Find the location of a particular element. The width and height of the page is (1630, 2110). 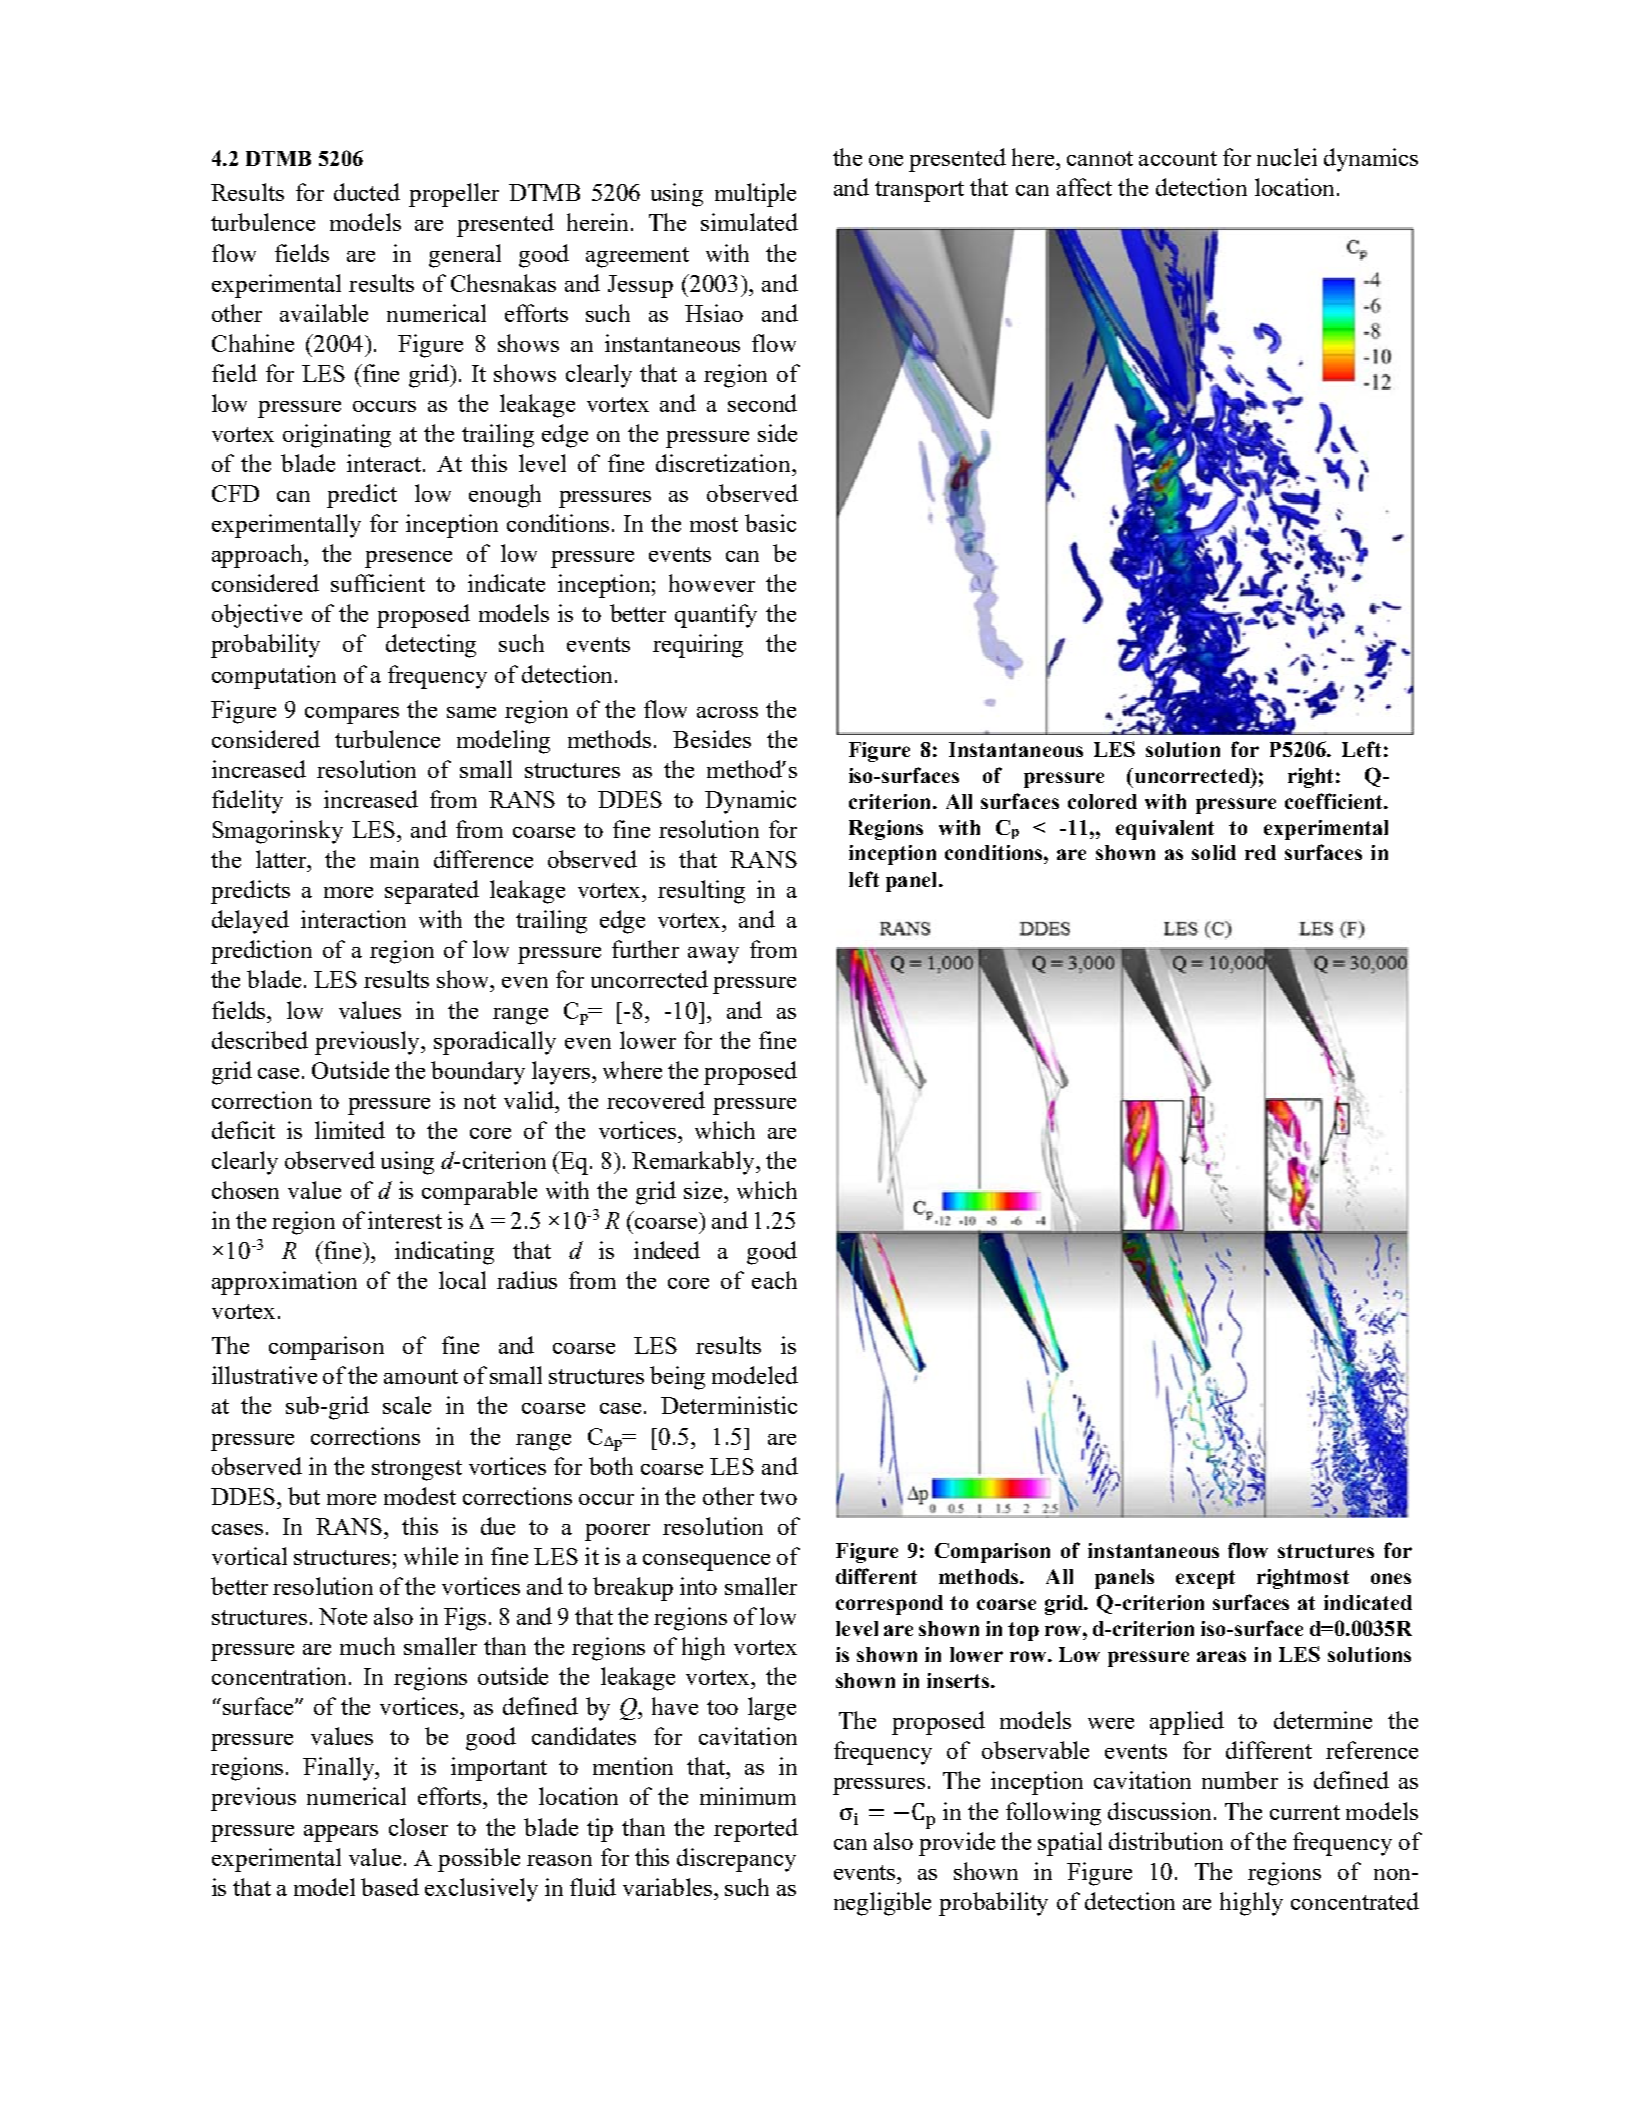

compares is located at coordinates (352, 715).
